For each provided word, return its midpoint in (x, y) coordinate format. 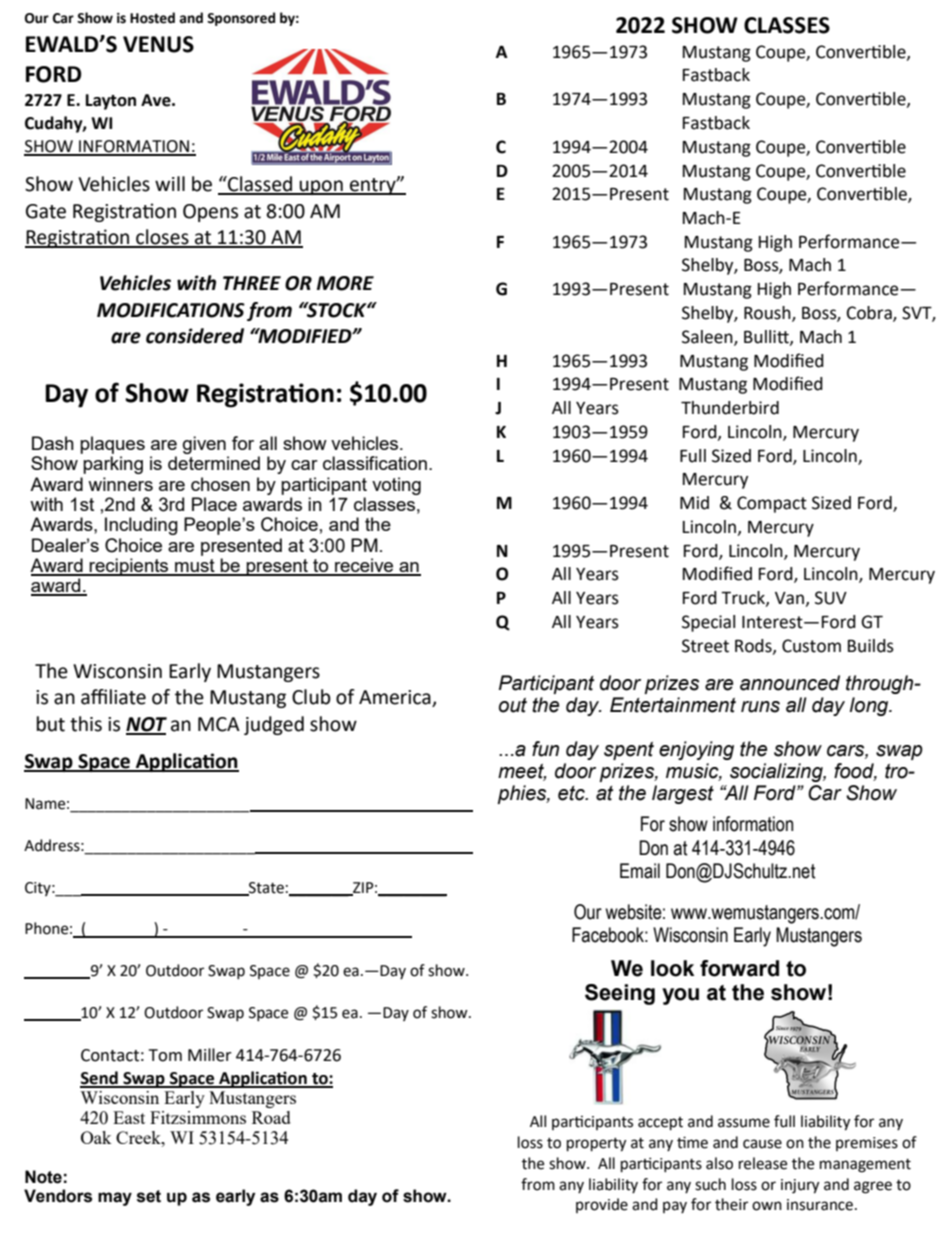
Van (789, 598)
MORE (345, 283)
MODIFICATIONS (171, 310)
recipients (129, 567)
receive (364, 566)
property (596, 1145)
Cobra (870, 314)
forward (739, 968)
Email (640, 871)
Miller (210, 1055)
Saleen (708, 337)
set (149, 1196)
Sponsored (241, 19)
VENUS (158, 44)
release (763, 1163)
